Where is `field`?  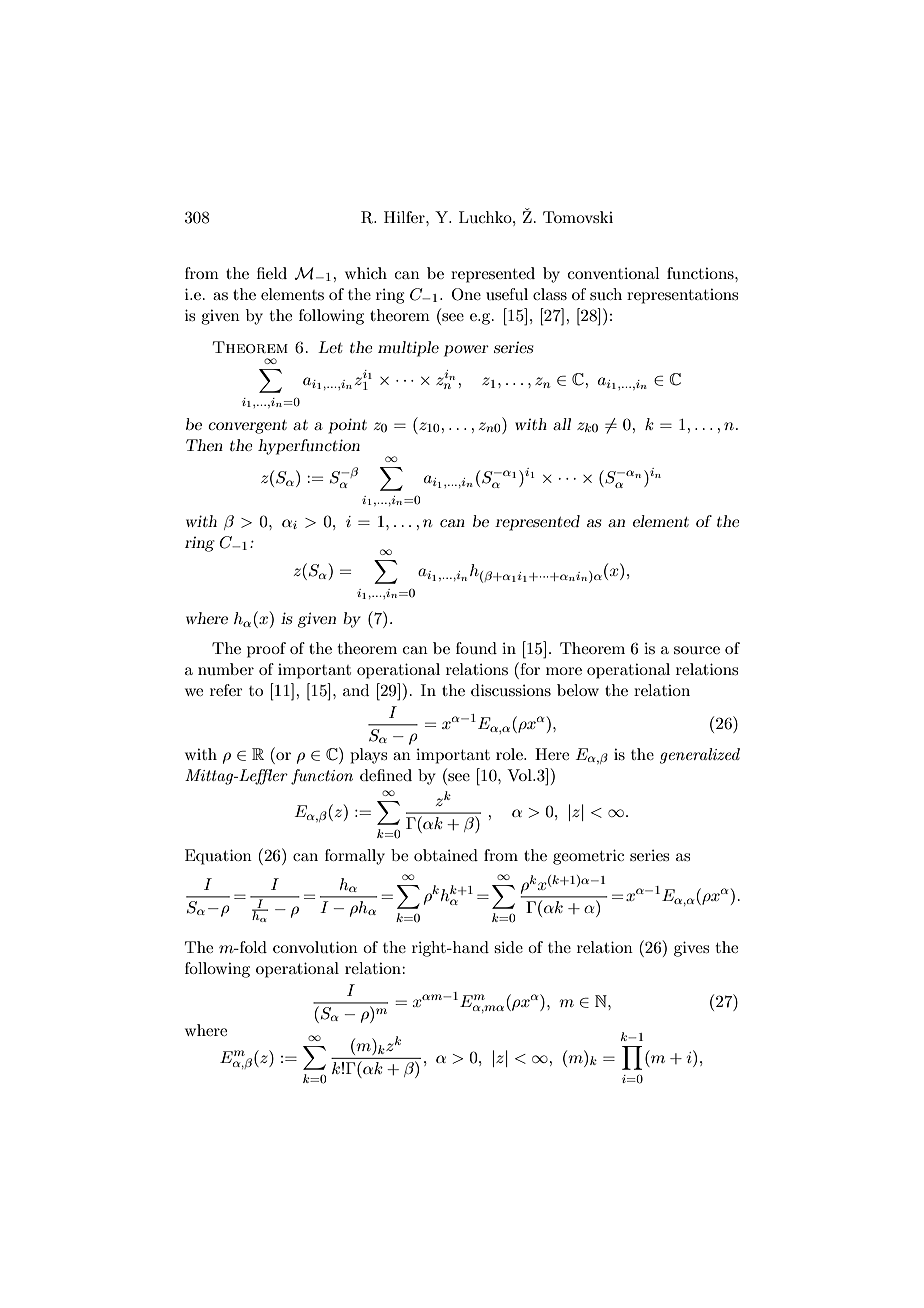 field is located at coordinates (272, 273).
